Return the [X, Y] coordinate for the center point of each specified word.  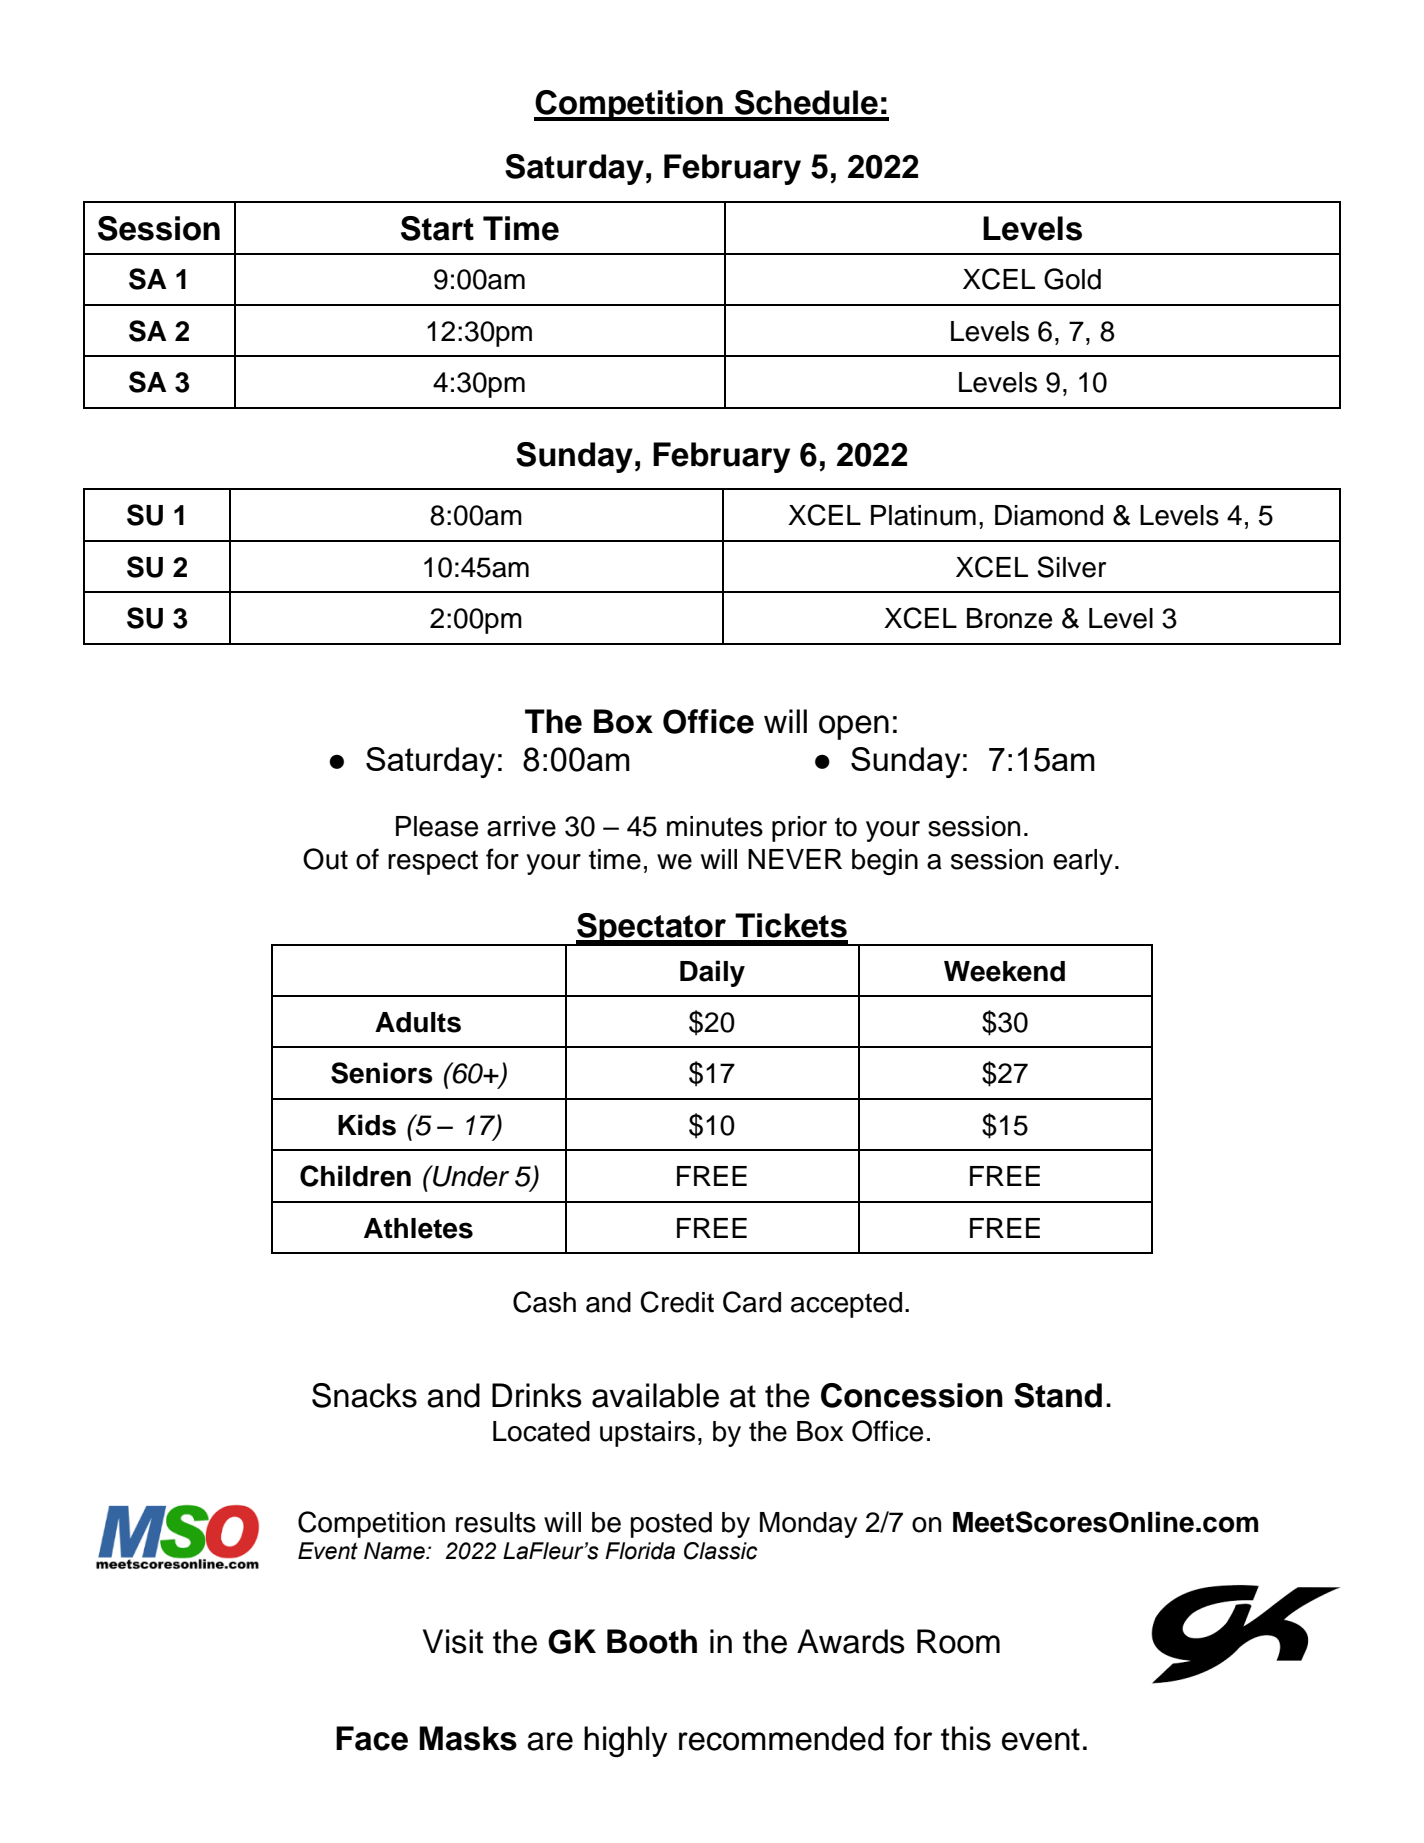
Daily [712, 973]
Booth [652, 1641]
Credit [677, 1302]
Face [372, 1738]
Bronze [1009, 618]
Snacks [364, 1395]
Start [437, 228]
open [854, 727]
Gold [1072, 279]
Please [437, 826]
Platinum [923, 515]
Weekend [1004, 971]
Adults [418, 1022]
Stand [1058, 1395]
